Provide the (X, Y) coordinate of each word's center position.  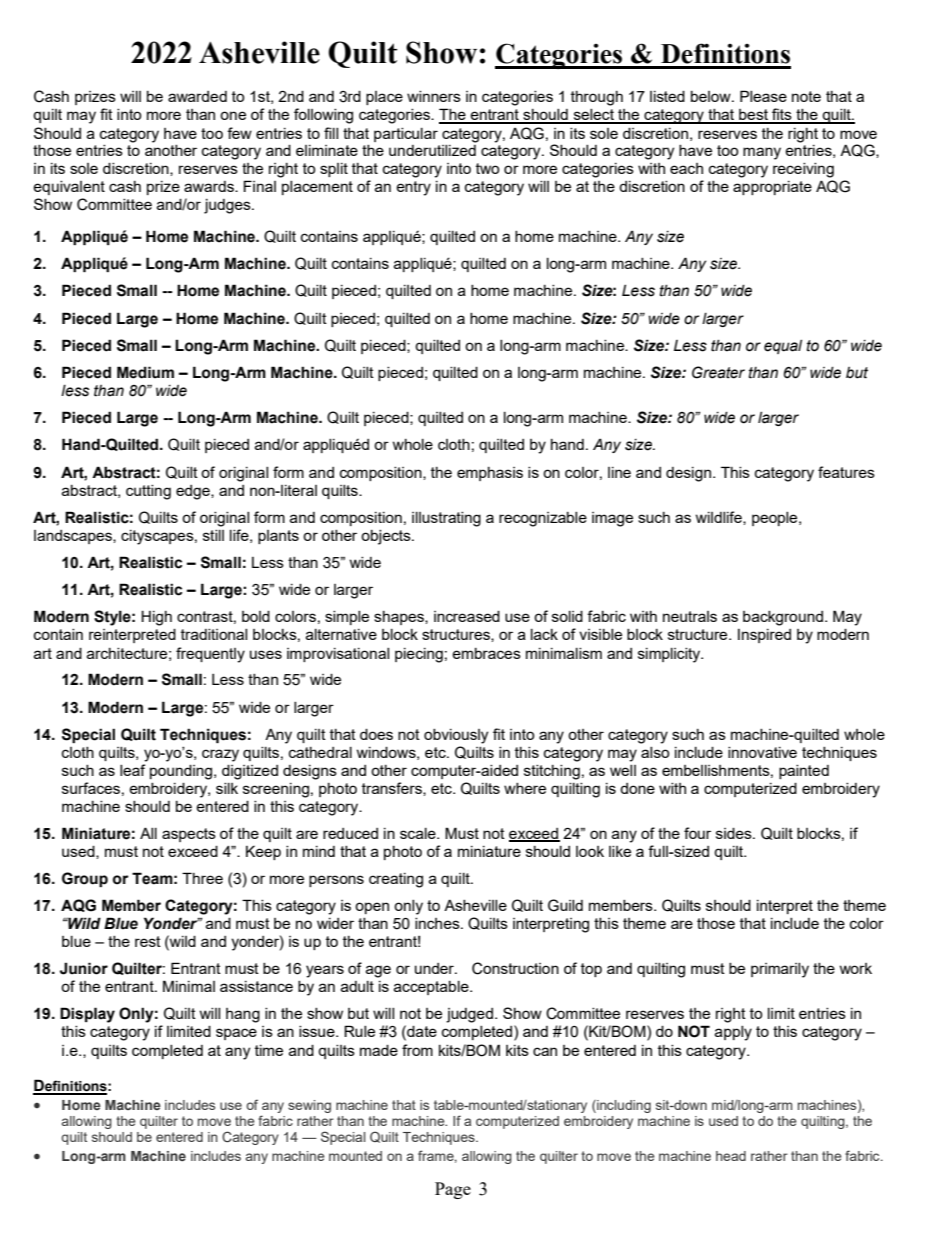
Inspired (764, 636)
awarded (197, 96)
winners (434, 96)
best (753, 116)
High (156, 618)
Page (453, 1190)
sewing (309, 1106)
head (731, 1156)
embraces (486, 653)
